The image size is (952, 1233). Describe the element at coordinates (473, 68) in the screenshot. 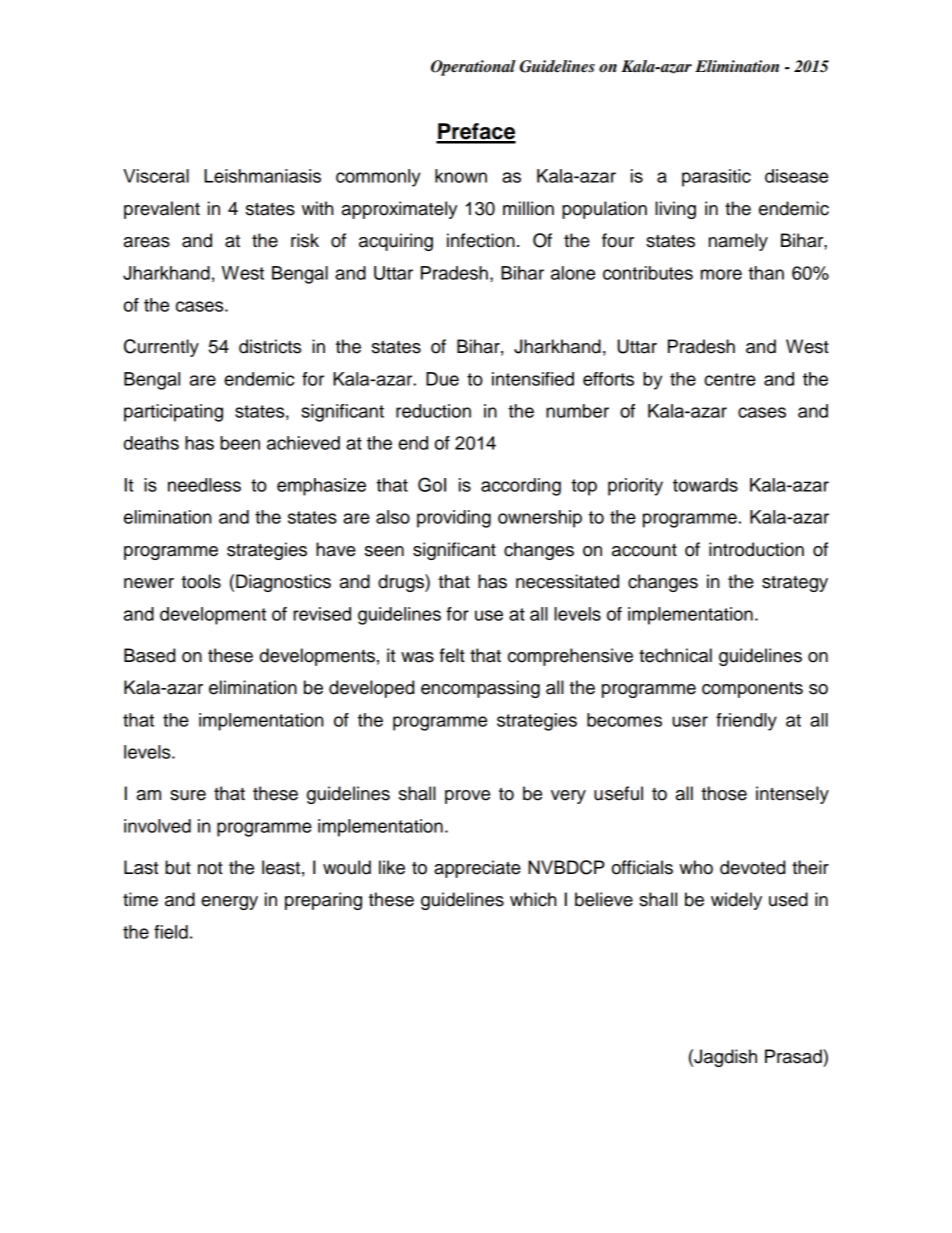

I see `Operational` at that location.
